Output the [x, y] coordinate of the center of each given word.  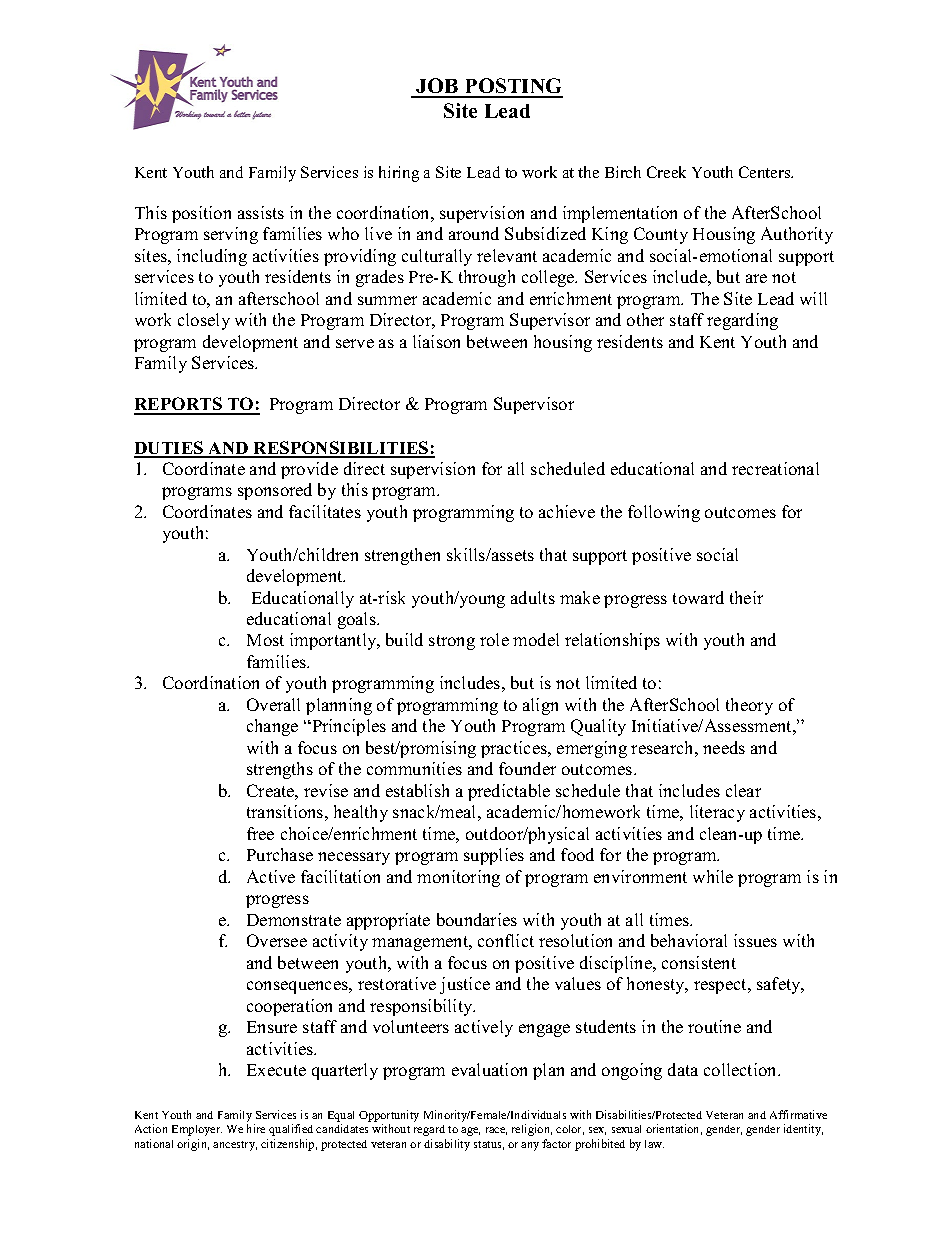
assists [261, 212]
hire [256, 1128]
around [474, 233]
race [496, 1131]
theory [749, 706]
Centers [766, 172]
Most [265, 640]
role [494, 639]
